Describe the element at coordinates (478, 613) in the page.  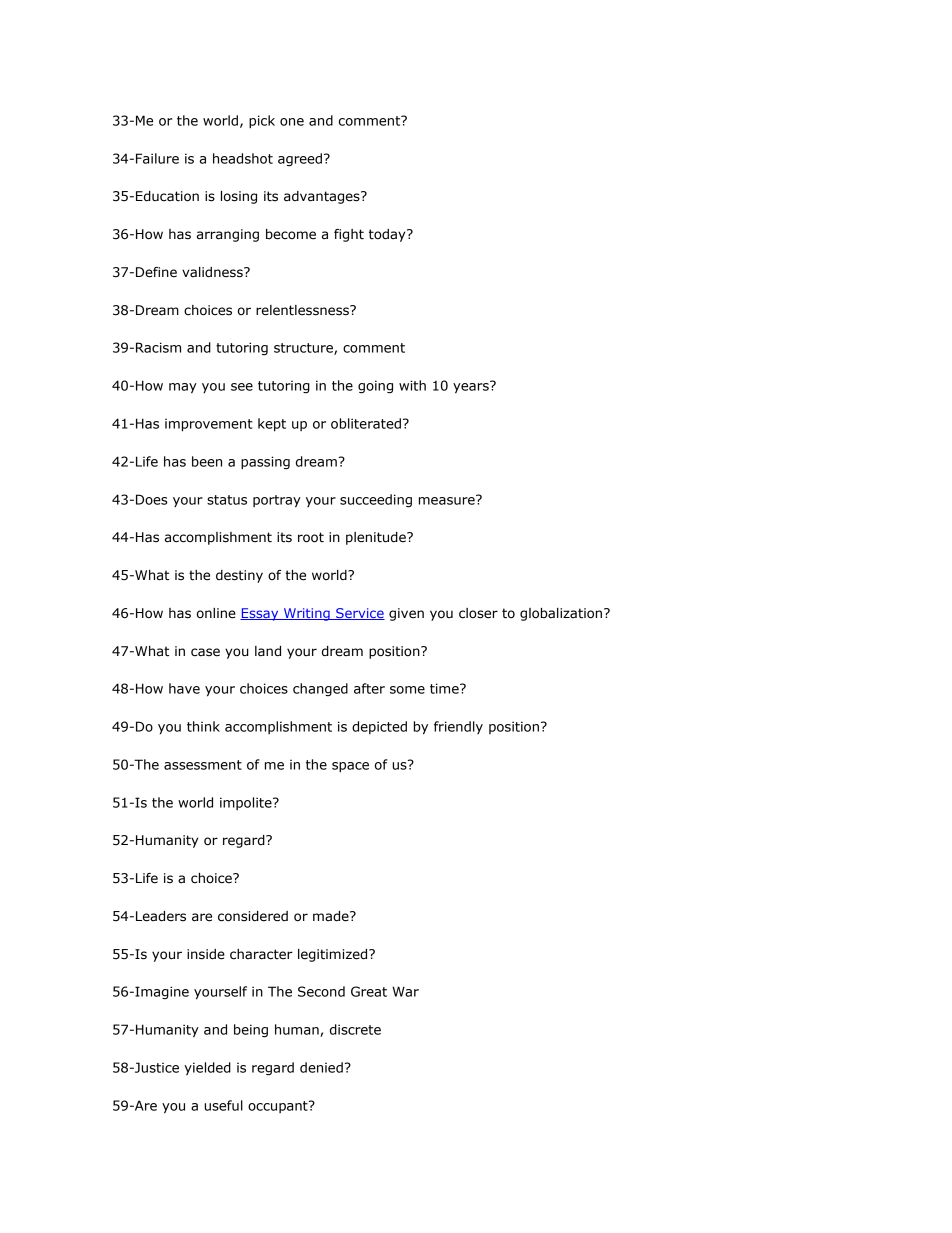
I see `closer` at that location.
